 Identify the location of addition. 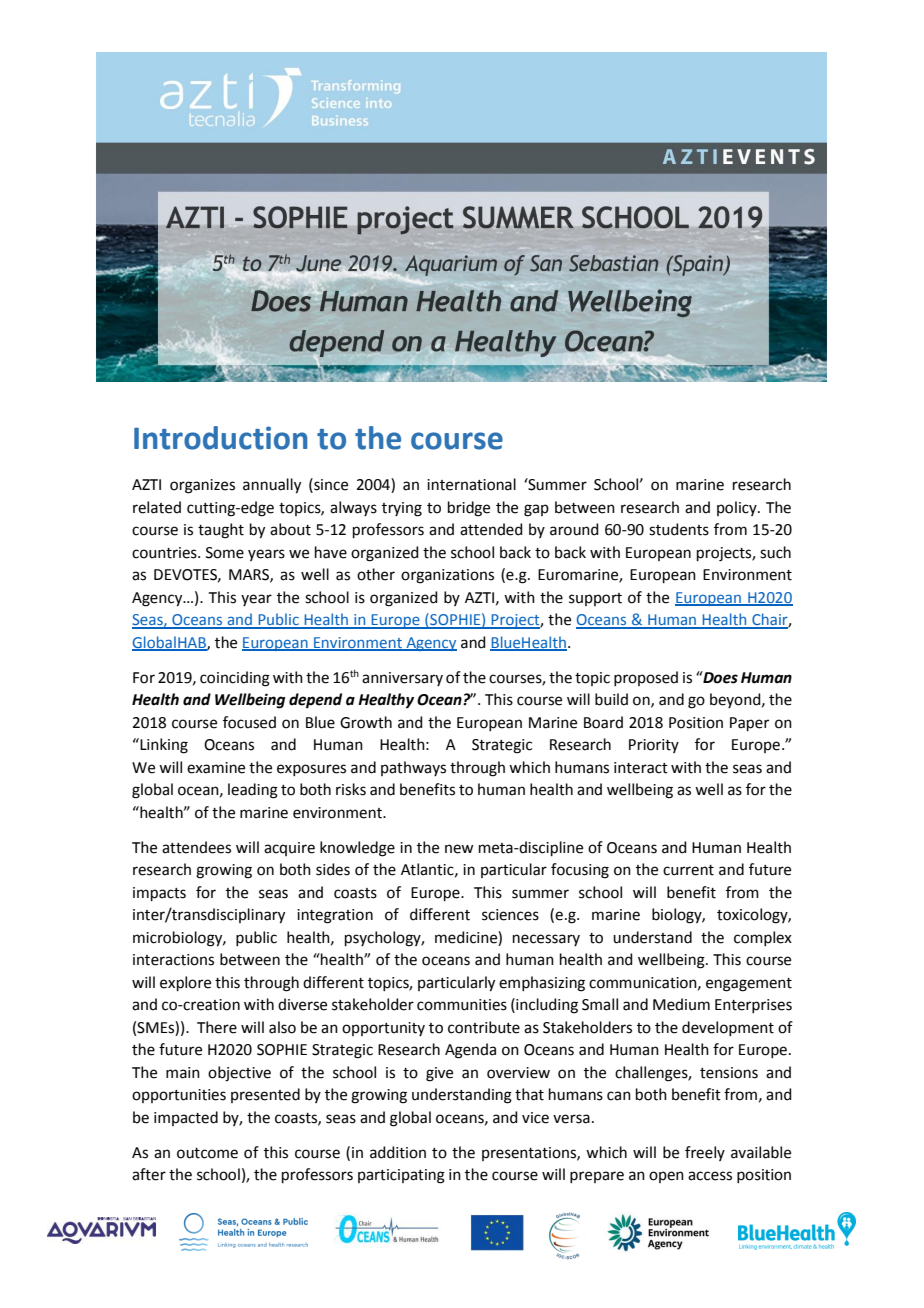
(398, 1152).
